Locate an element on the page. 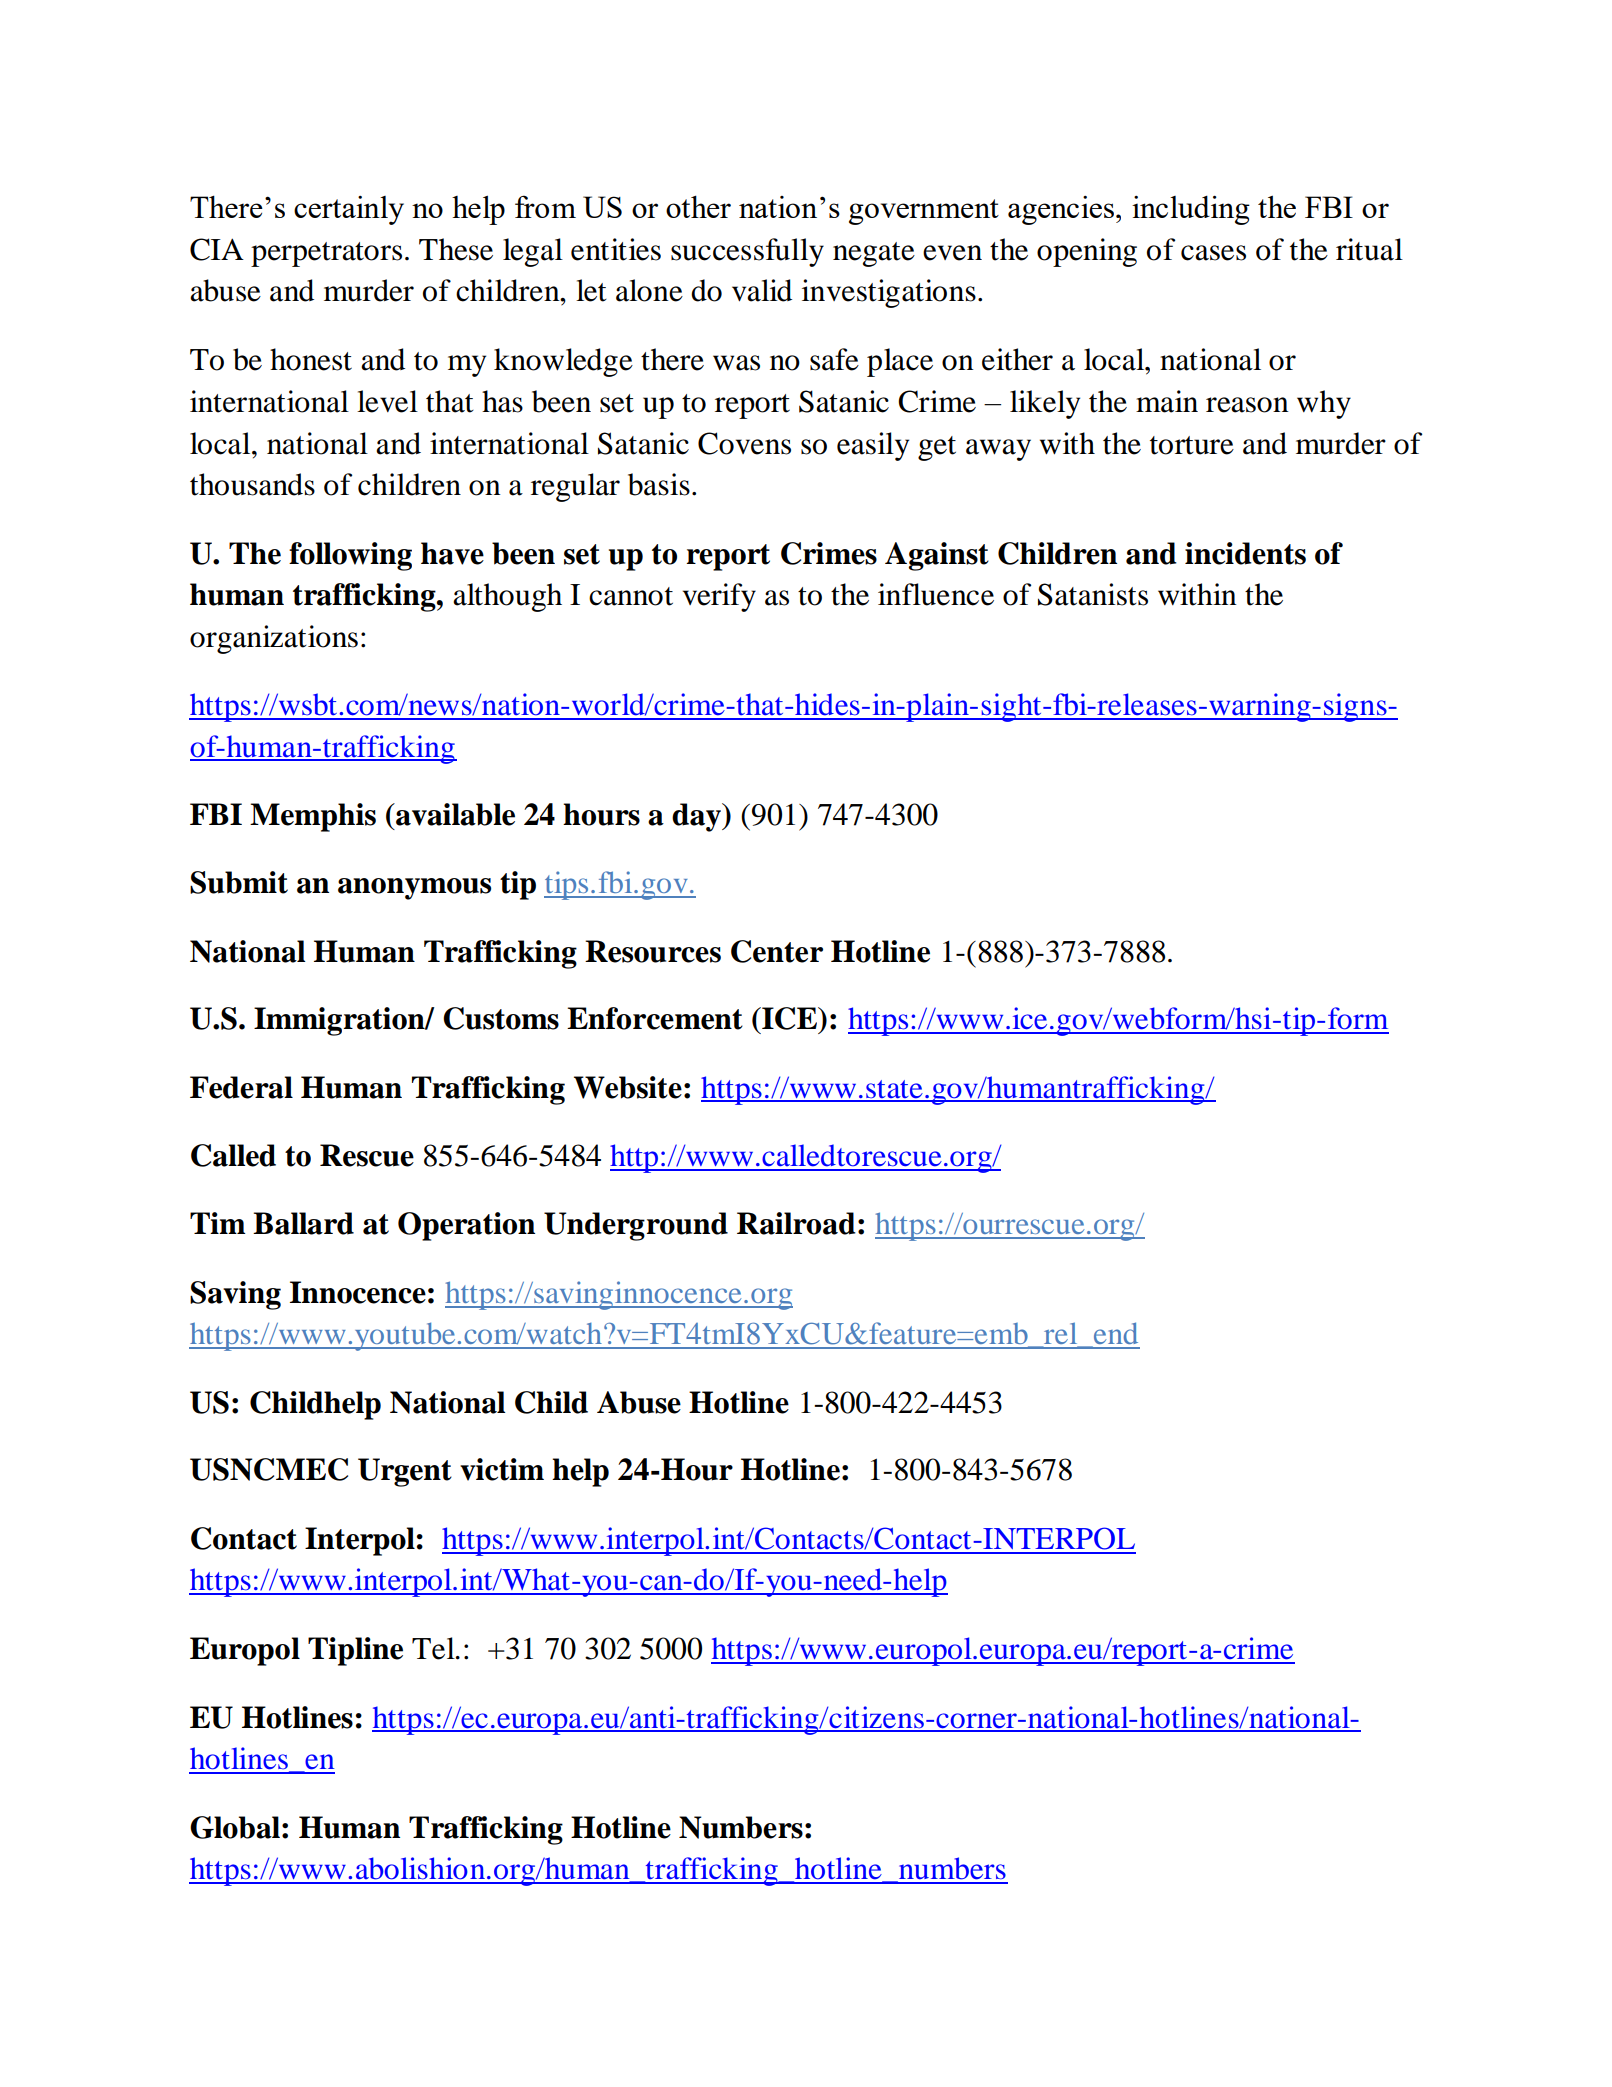  Tel is located at coordinates (434, 1648).
